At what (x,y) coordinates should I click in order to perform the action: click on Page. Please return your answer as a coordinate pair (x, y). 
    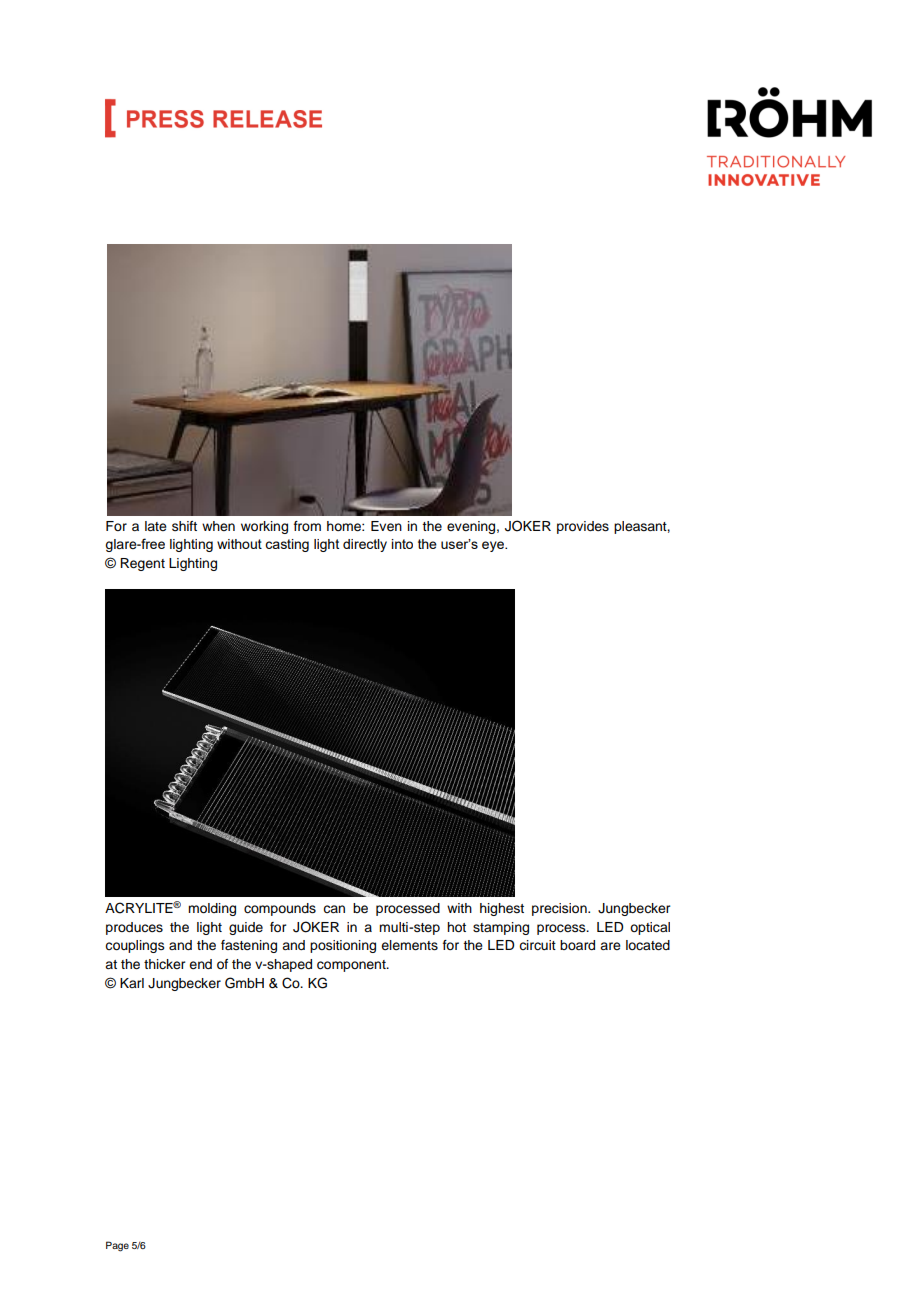
    Looking at the image, I should click on (117, 1246).
